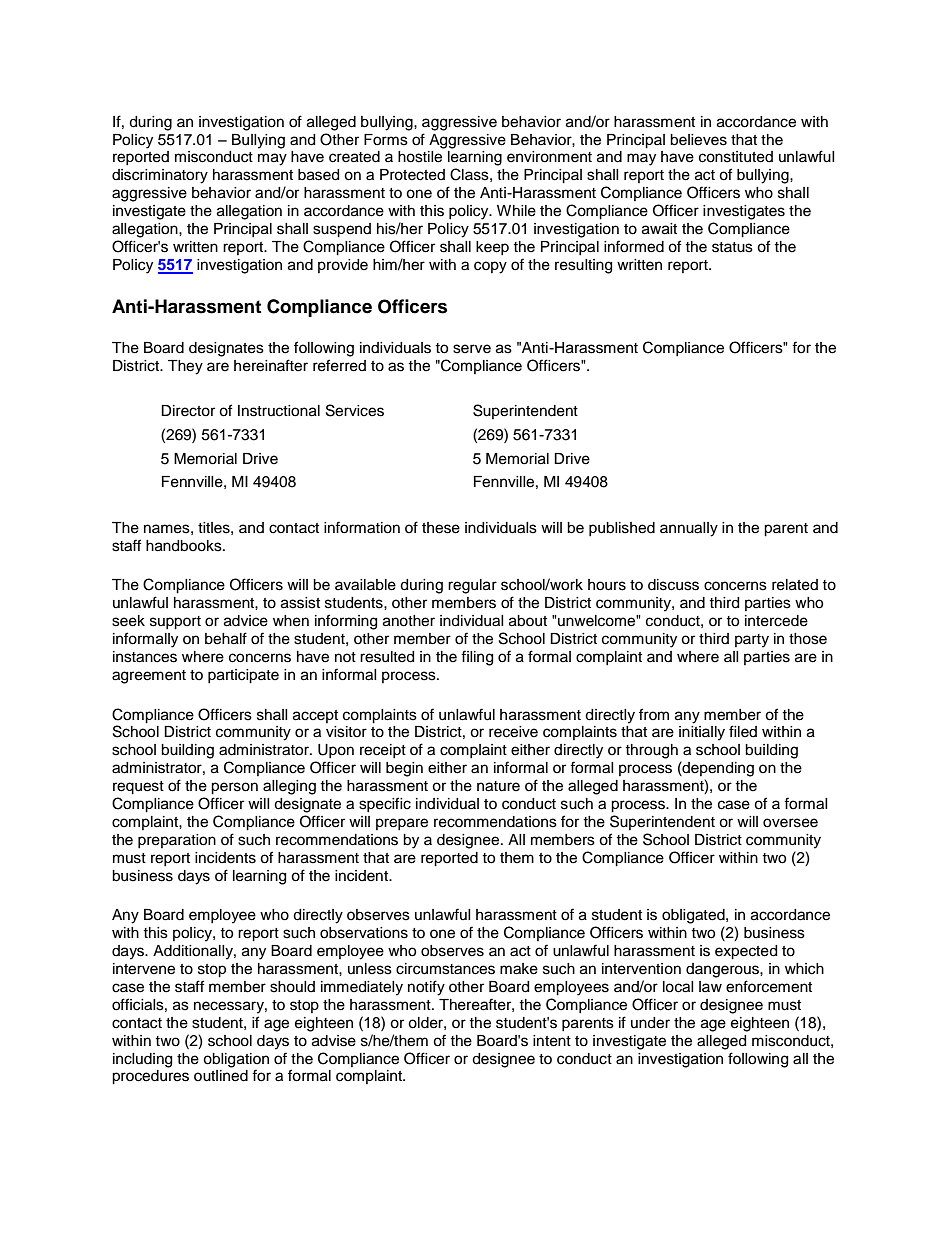 The image size is (952, 1233). What do you see at coordinates (650, 1023) in the page?
I see `under` at bounding box center [650, 1023].
